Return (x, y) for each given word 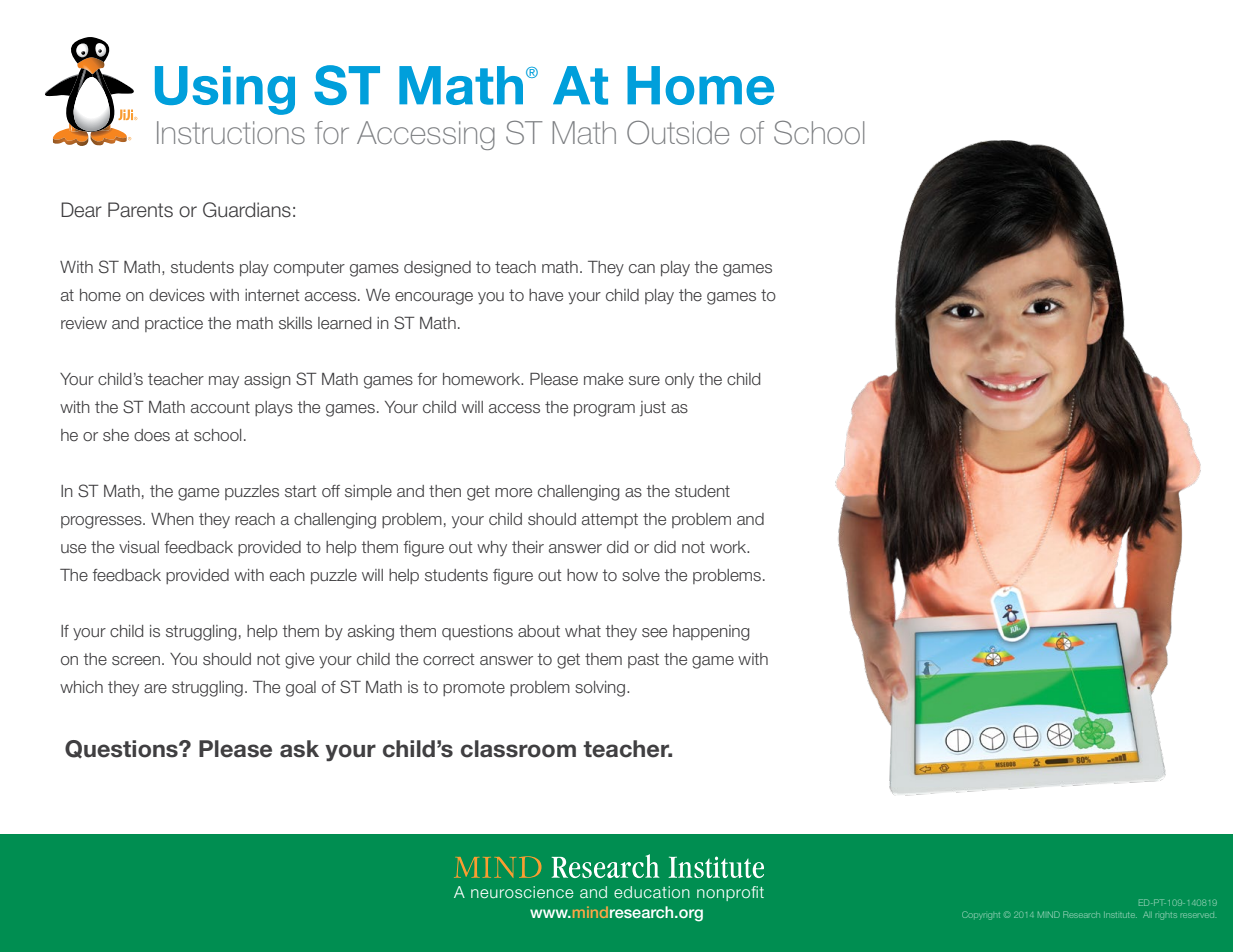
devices (177, 295)
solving (600, 689)
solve (641, 575)
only (679, 380)
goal (301, 689)
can (642, 268)
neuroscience (522, 892)
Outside (678, 133)
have (546, 295)
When (172, 519)
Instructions (231, 132)
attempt (610, 520)
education (652, 892)
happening (711, 633)
